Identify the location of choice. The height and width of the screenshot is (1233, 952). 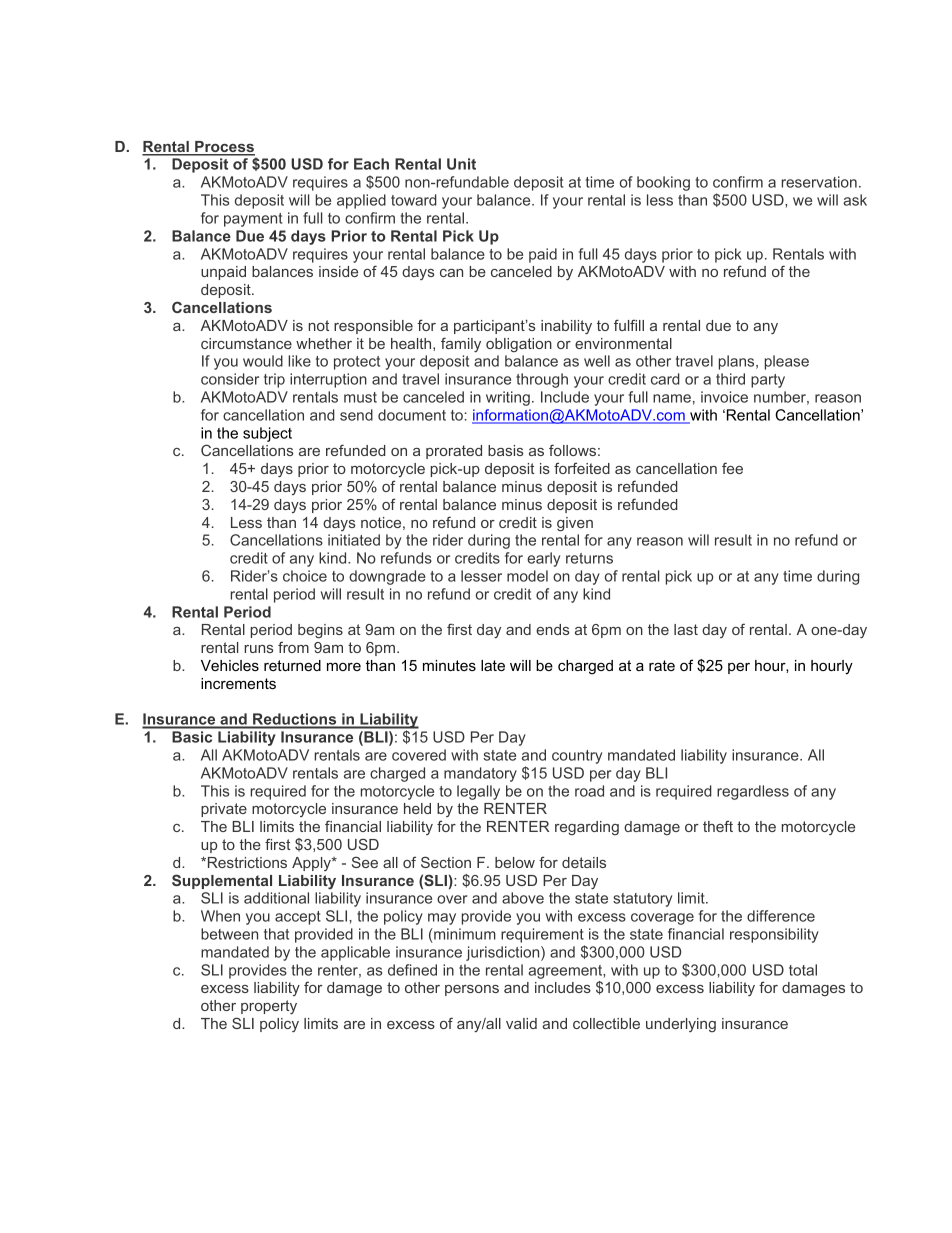
(305, 576).
